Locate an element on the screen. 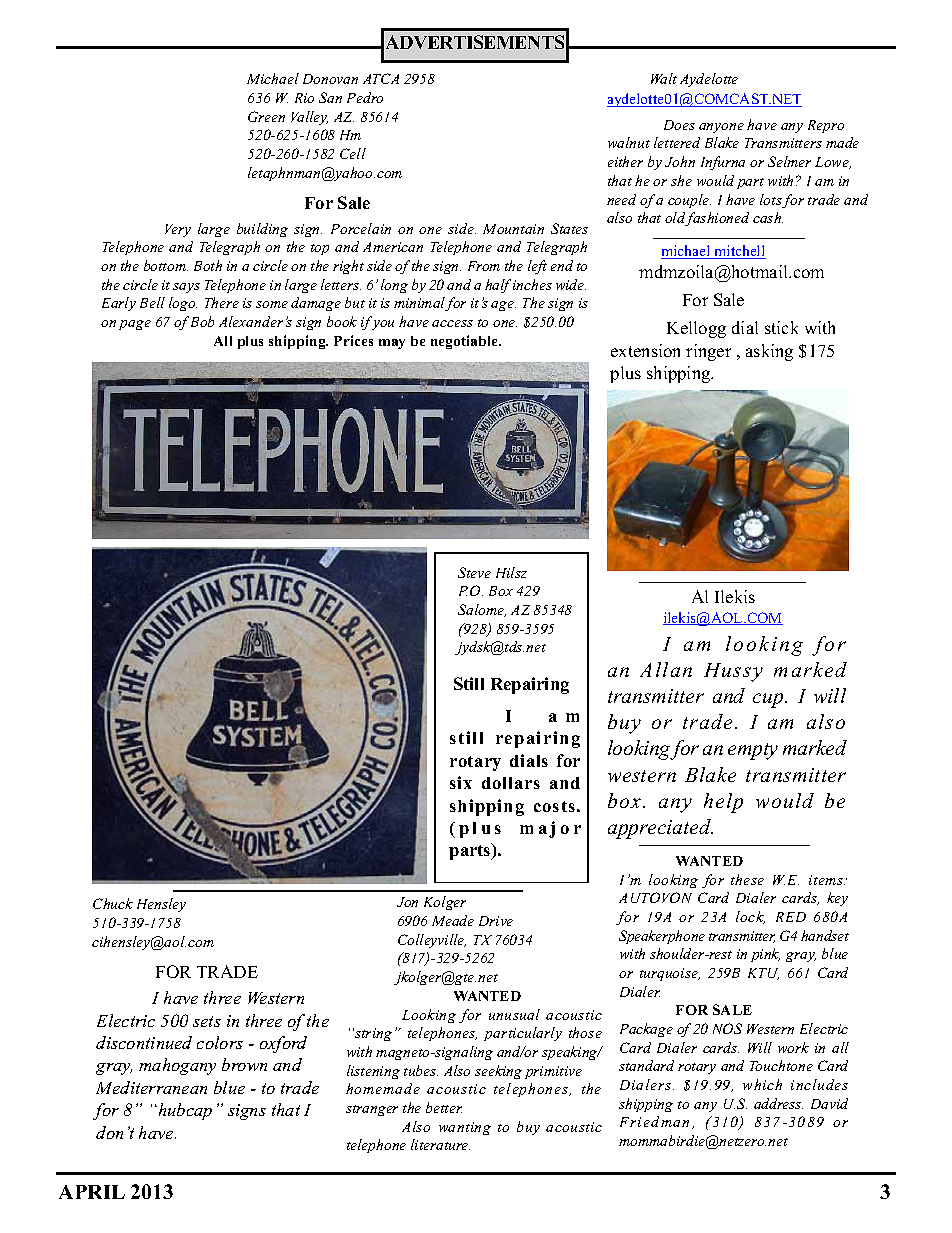  Hussy is located at coordinates (733, 672).
